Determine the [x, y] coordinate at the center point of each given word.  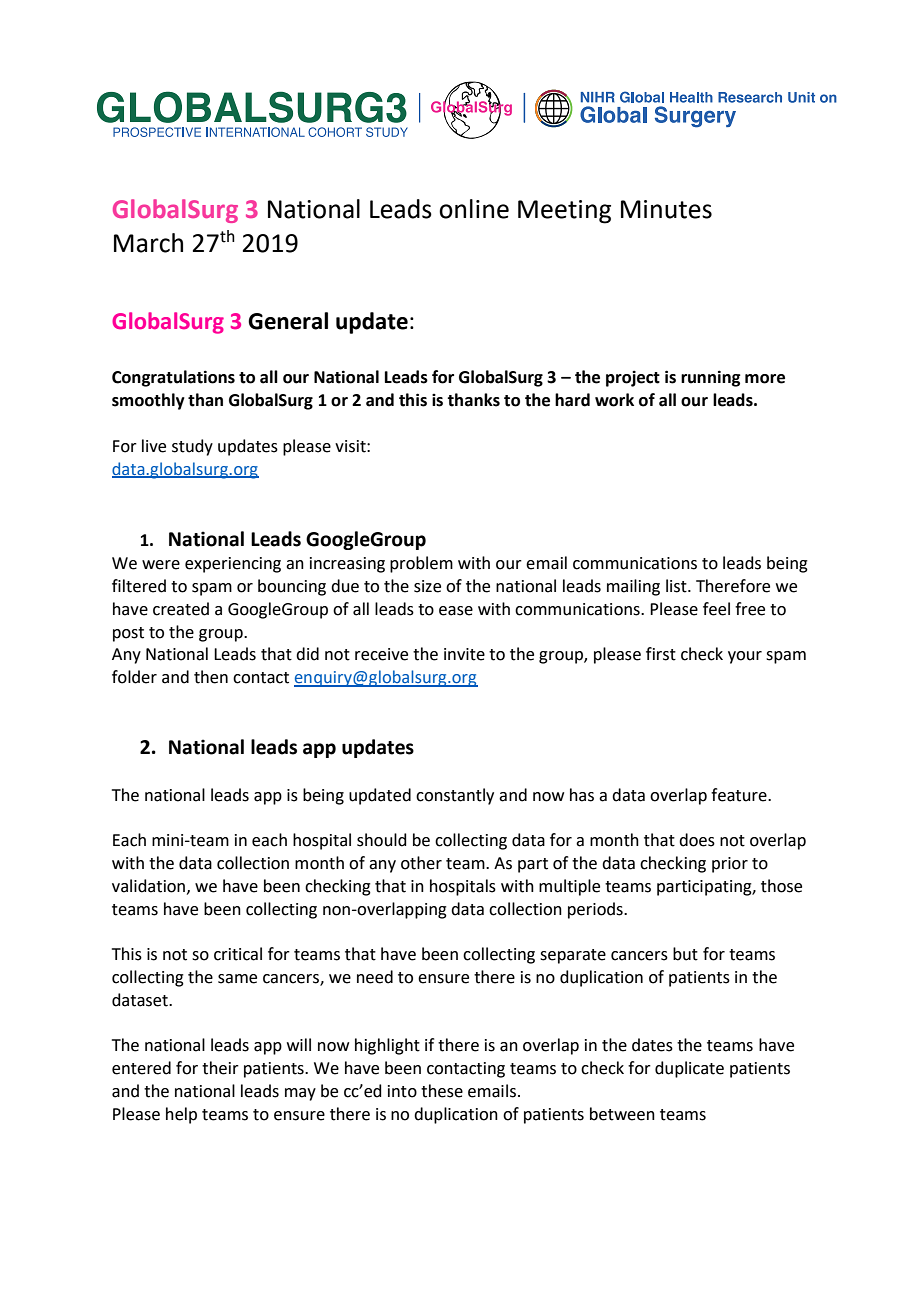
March [148, 243]
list [677, 586]
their [220, 1068]
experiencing [233, 565]
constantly [455, 796]
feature [740, 795]
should [382, 840]
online [474, 209]
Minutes [666, 209]
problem [421, 564]
